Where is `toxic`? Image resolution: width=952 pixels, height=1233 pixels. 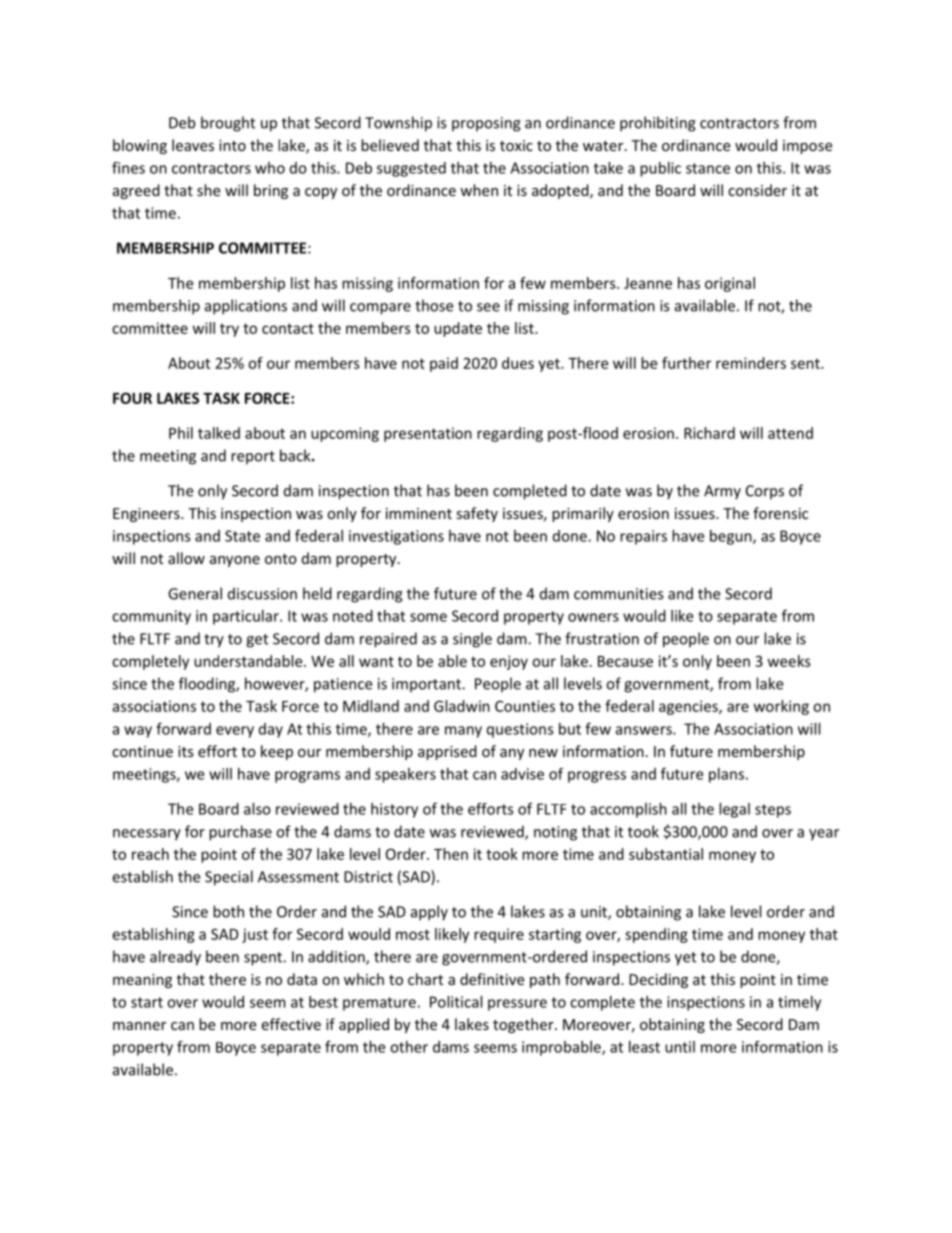
toxic is located at coordinates (516, 145).
